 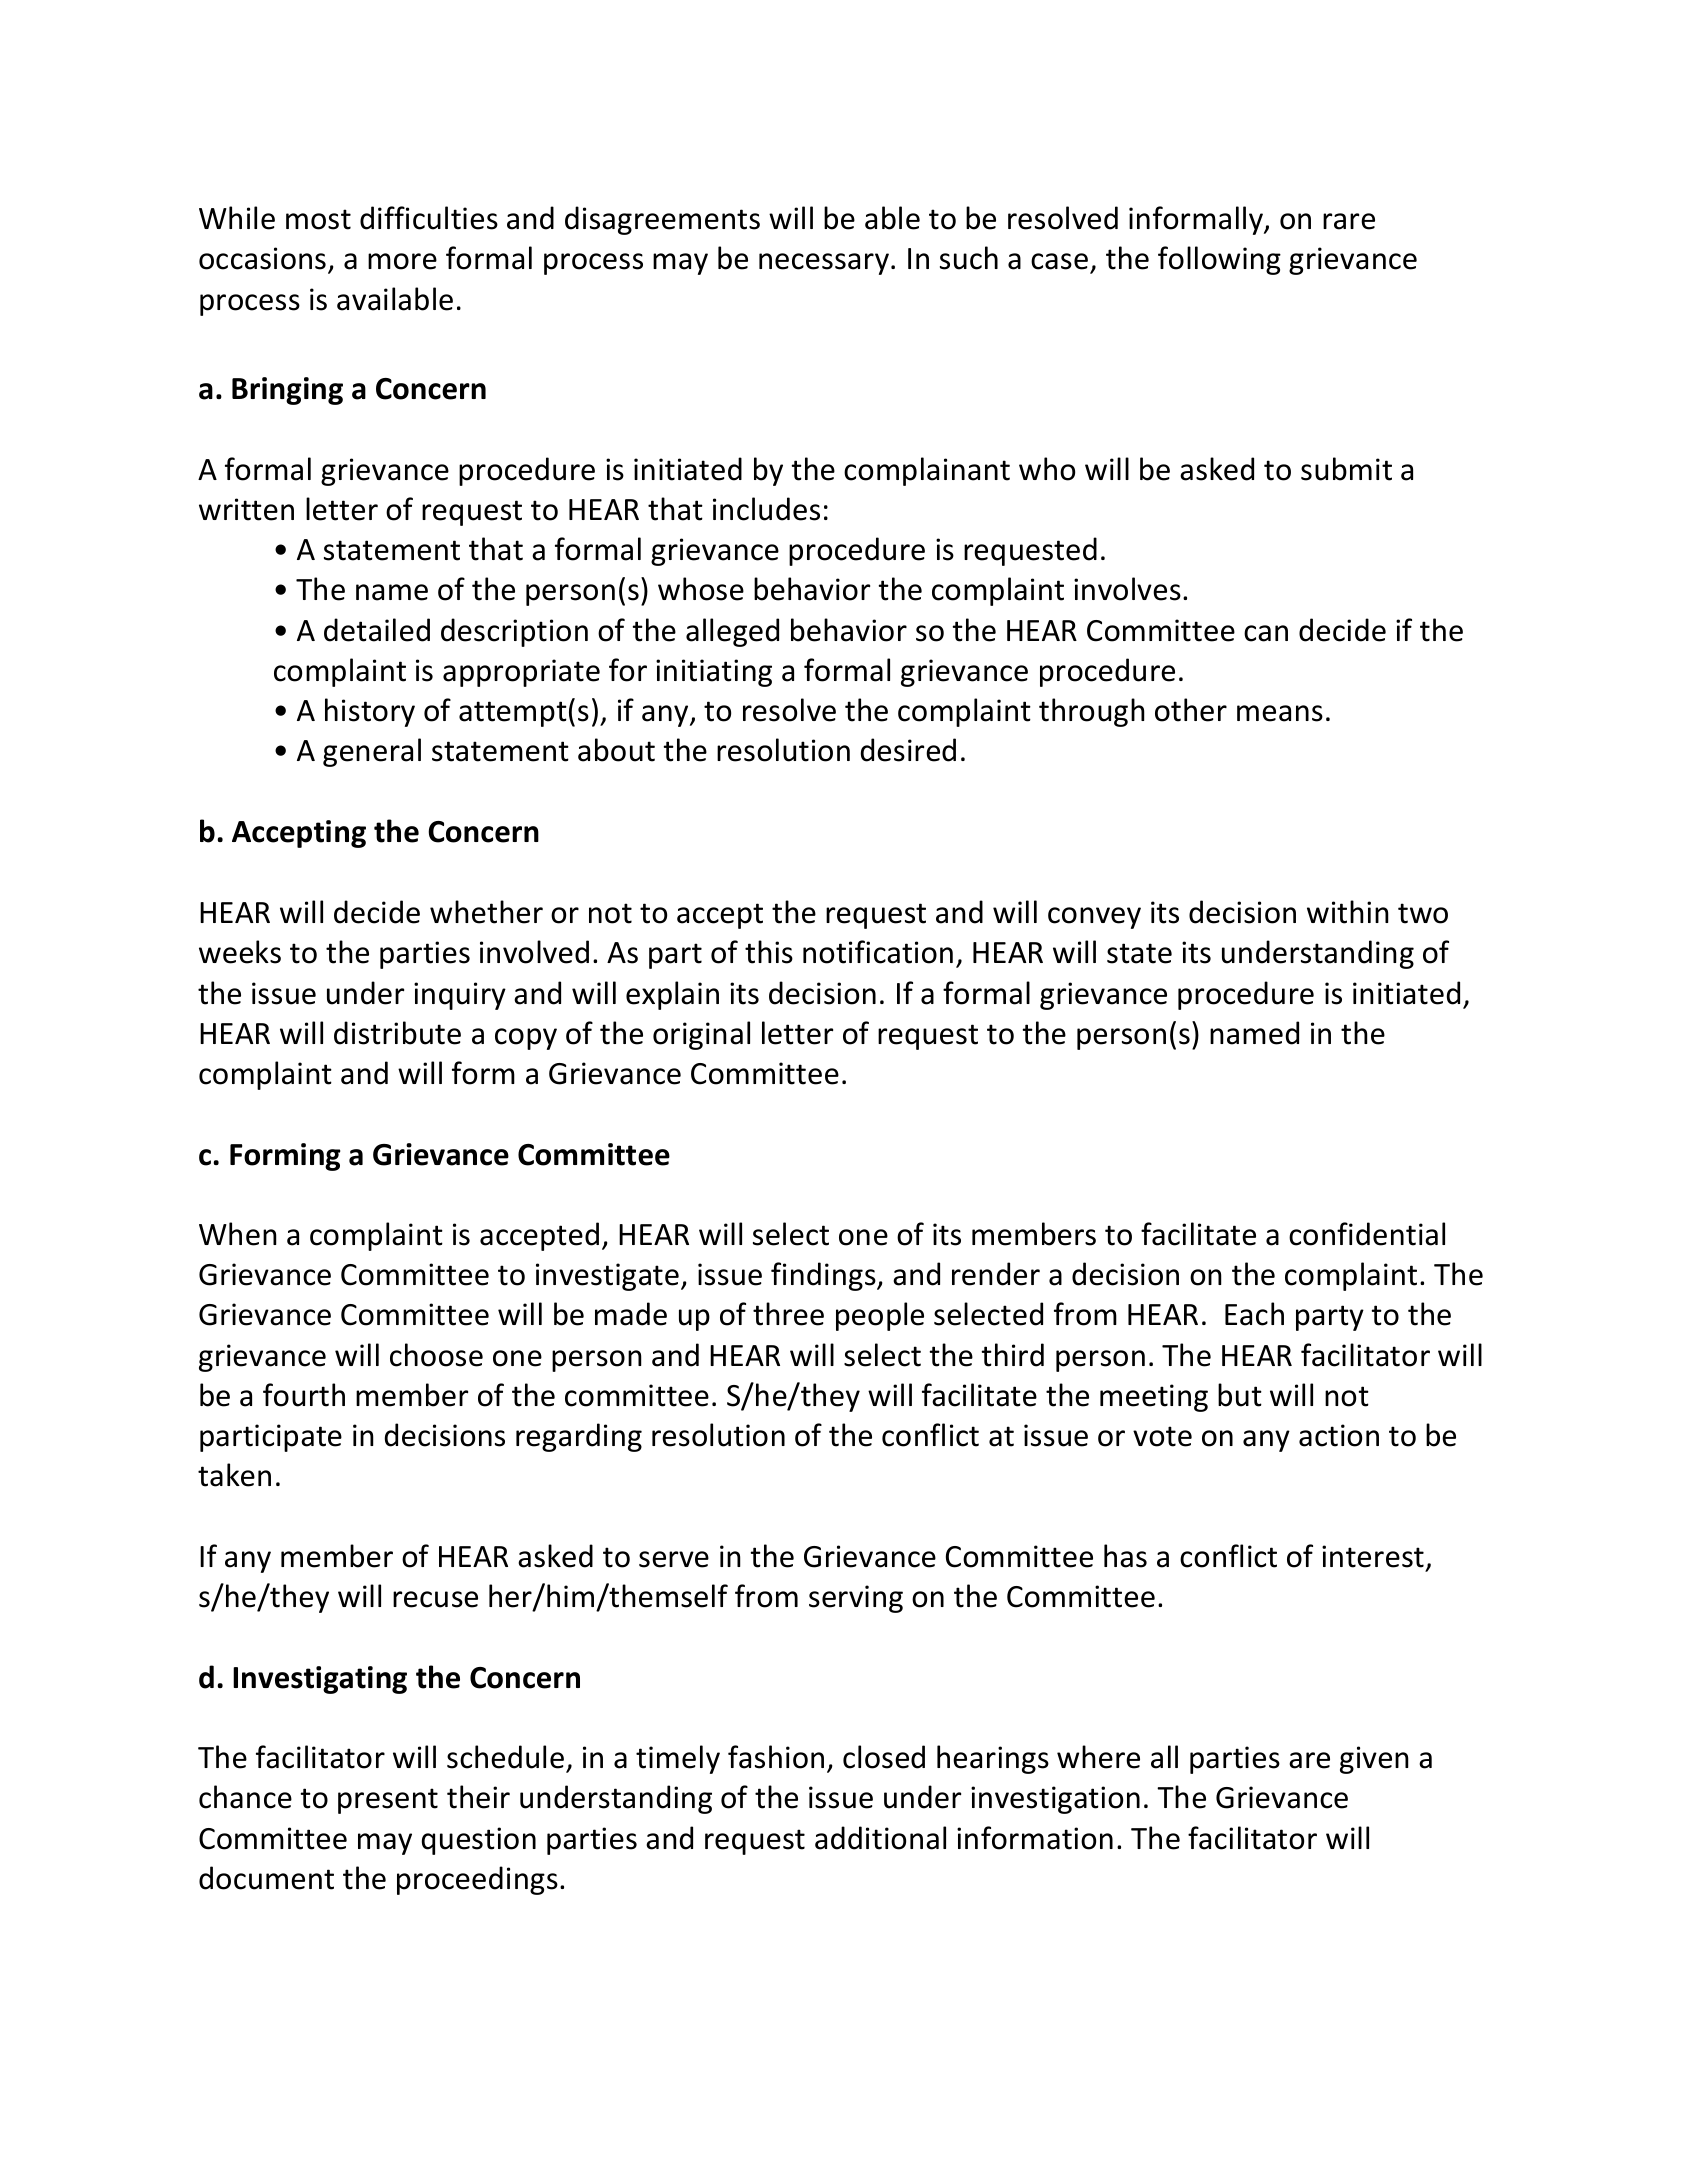 What do you see at coordinates (880, 1838) in the image?
I see `additional` at bounding box center [880, 1838].
